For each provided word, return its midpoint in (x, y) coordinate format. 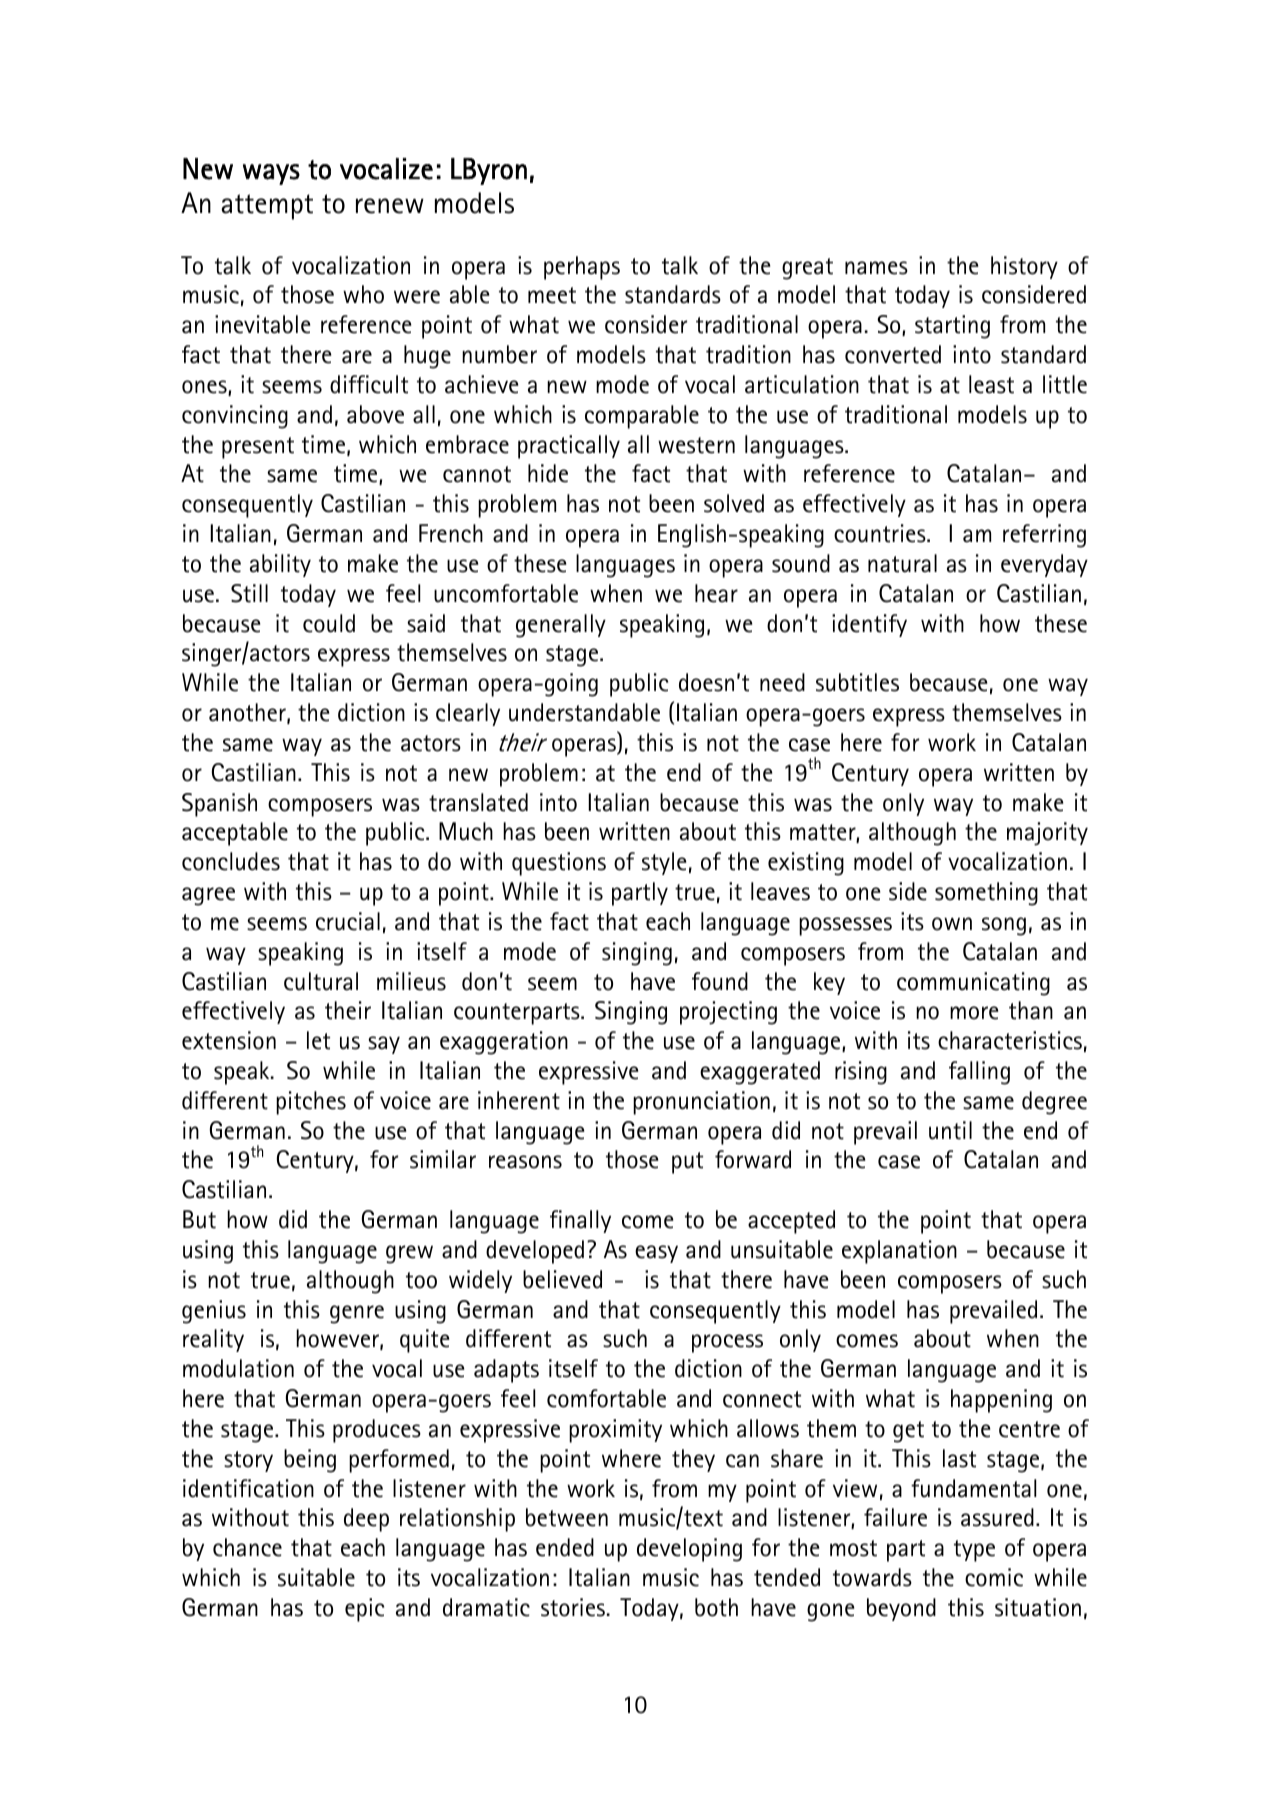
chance (247, 1547)
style (664, 863)
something (986, 894)
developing (689, 1550)
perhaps (582, 268)
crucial (348, 921)
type (974, 1551)
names (876, 268)
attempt (267, 207)
